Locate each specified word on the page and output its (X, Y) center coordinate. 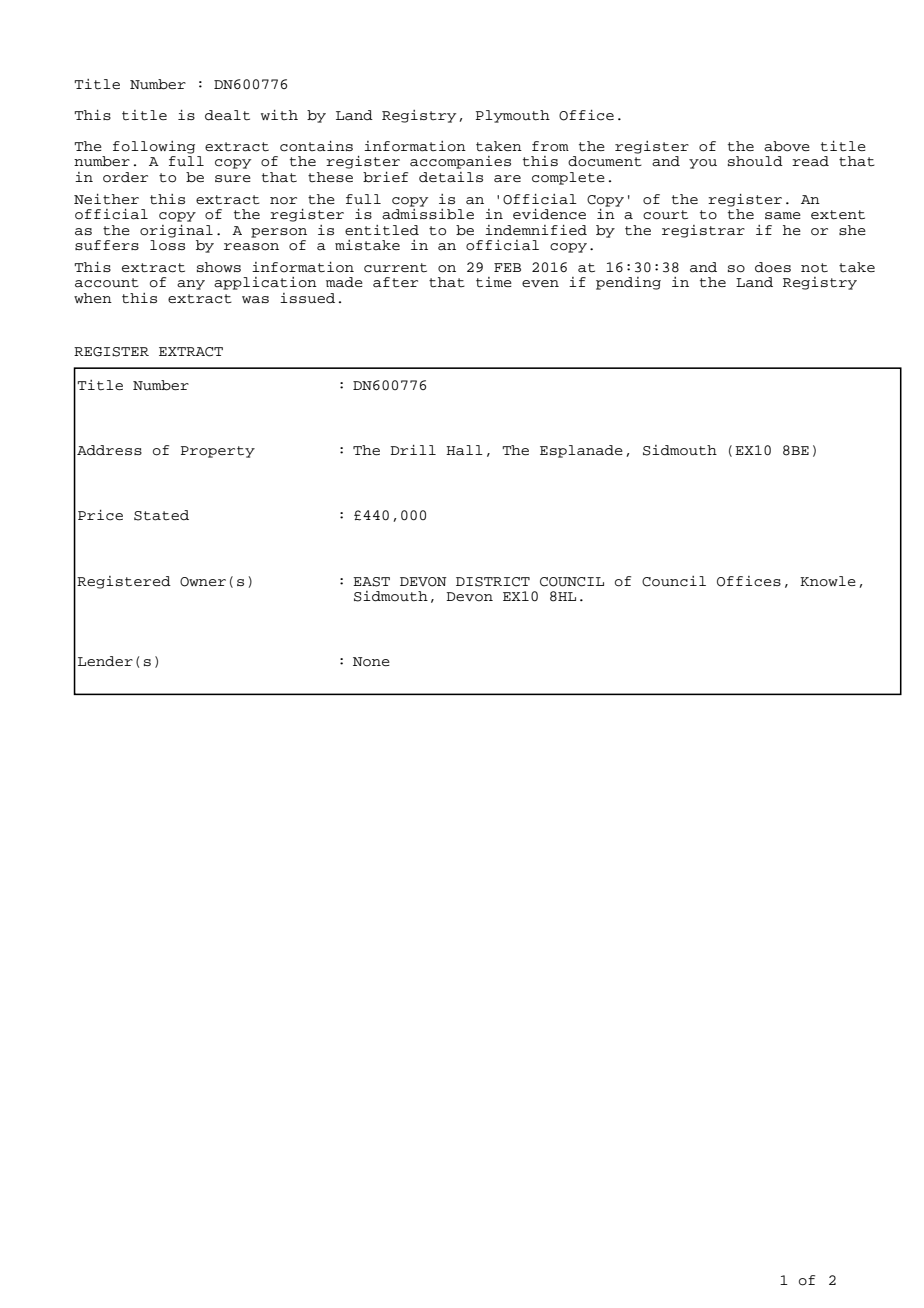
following (154, 147)
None (371, 662)
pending (628, 283)
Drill (413, 450)
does (773, 267)
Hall (464, 450)
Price (100, 515)
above (787, 146)
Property (218, 452)
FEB (507, 267)
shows (219, 267)
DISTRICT (493, 582)
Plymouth (513, 116)
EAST (371, 582)
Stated (161, 515)
